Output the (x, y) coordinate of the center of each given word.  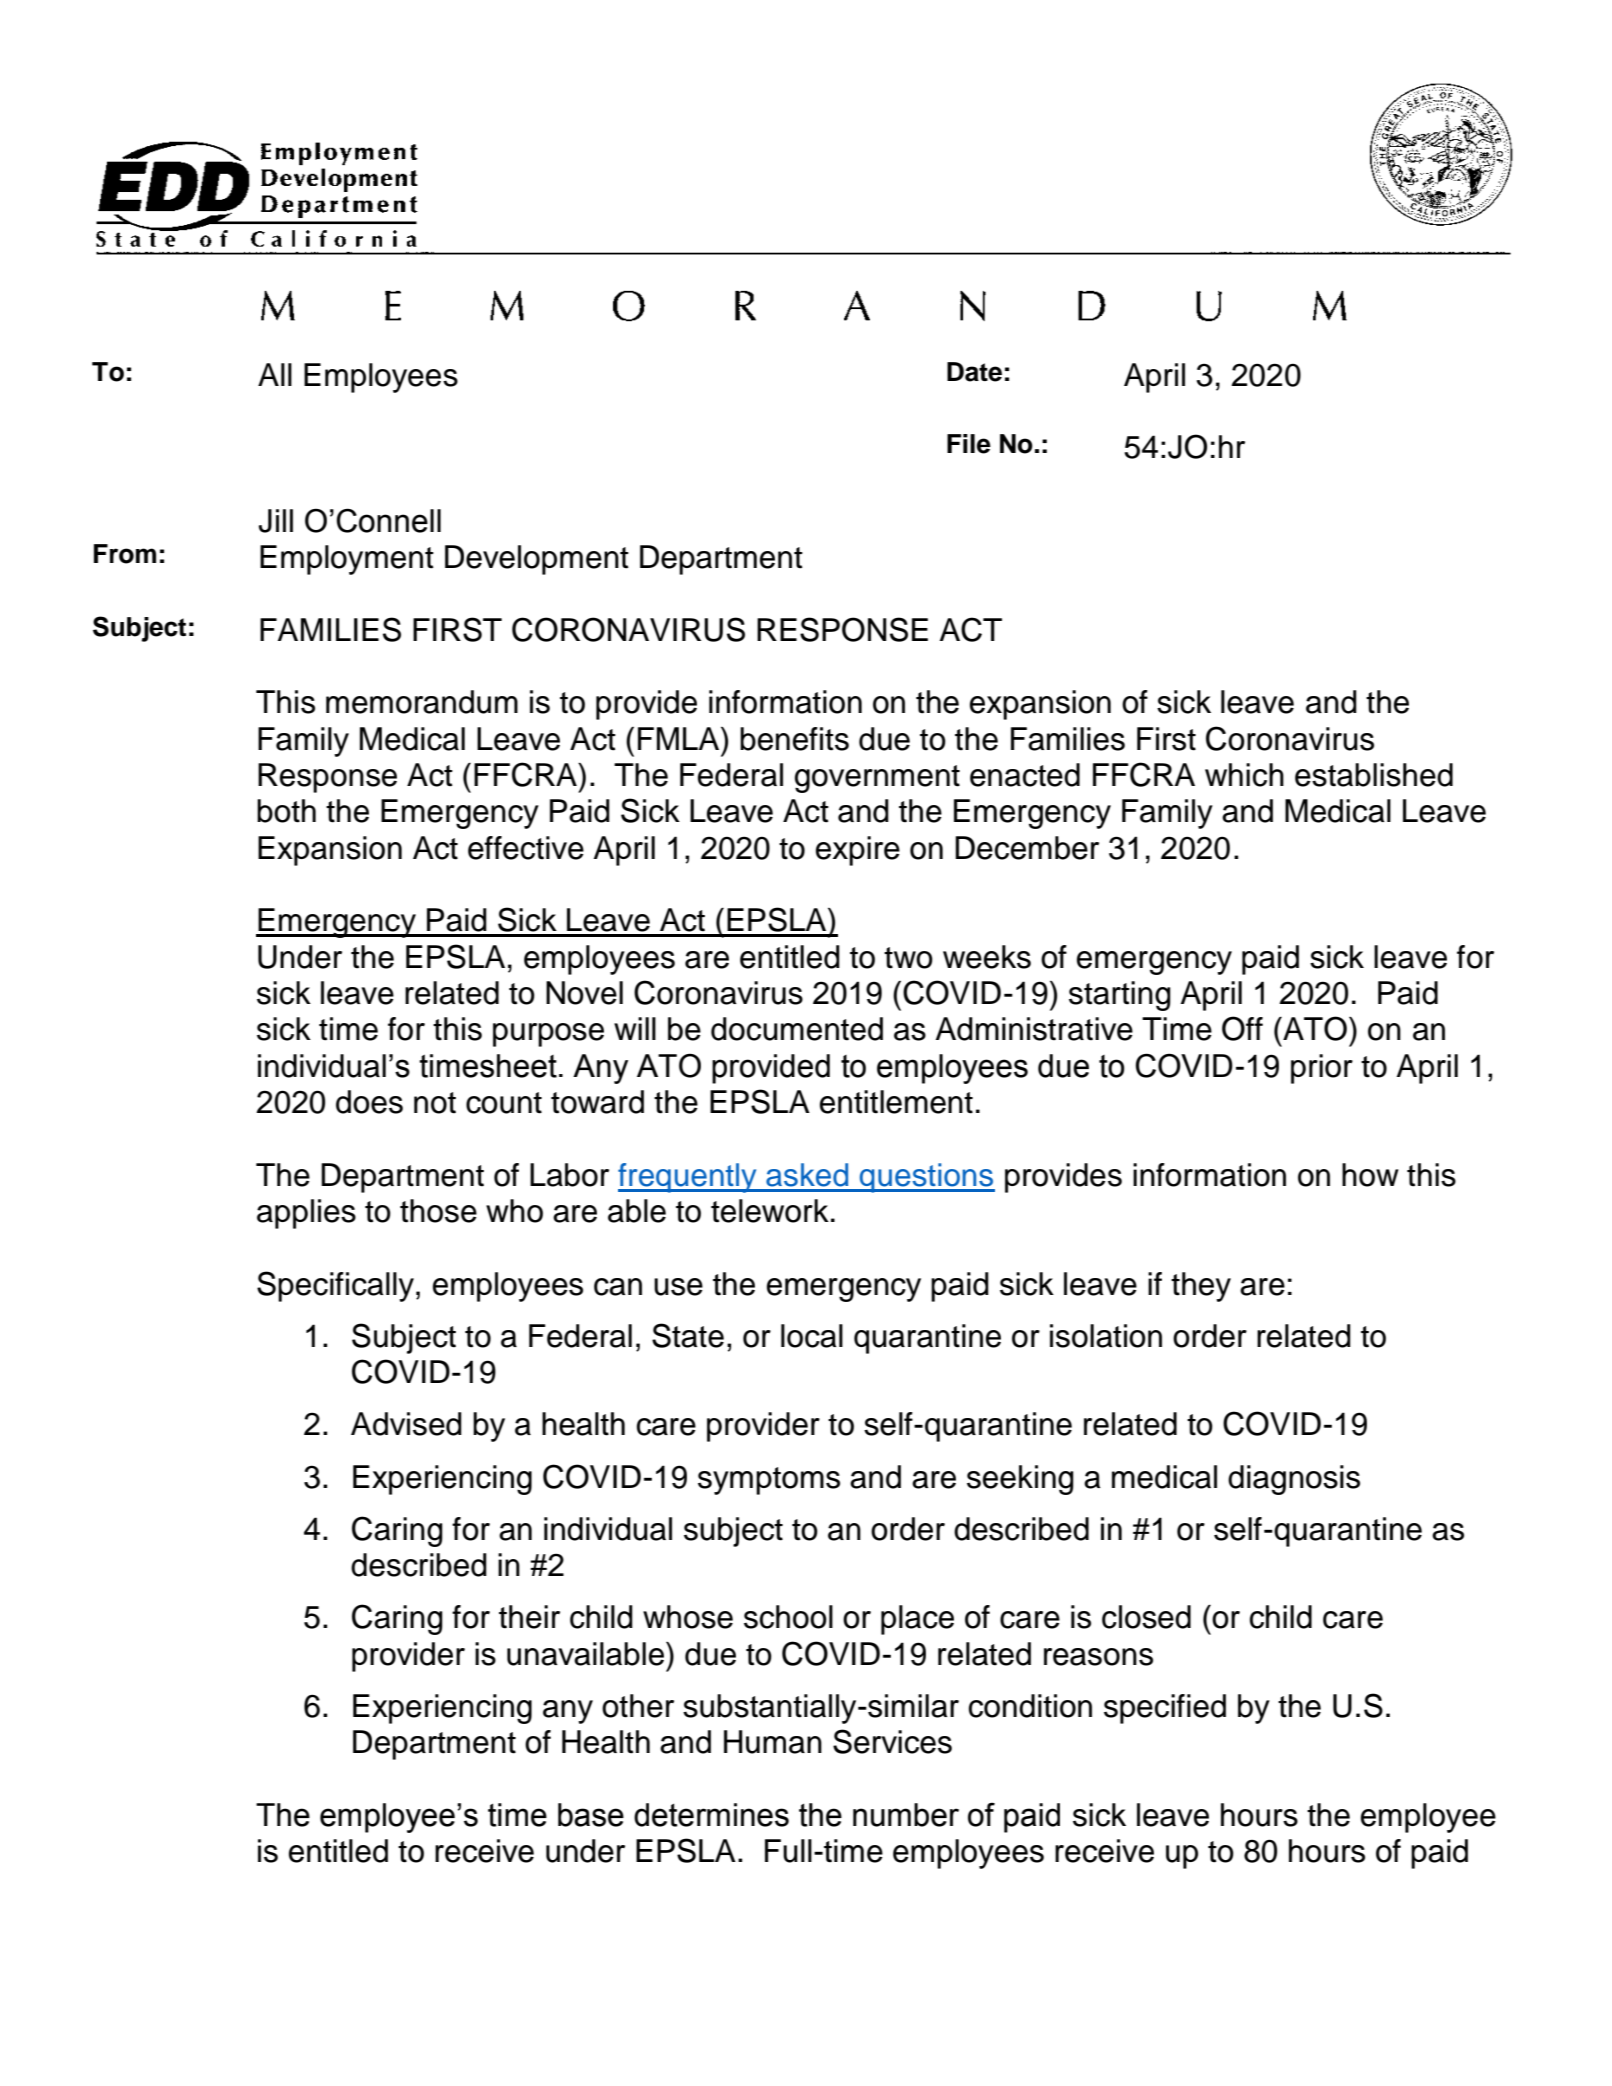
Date (974, 372)
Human (773, 1742)
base (591, 1815)
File (969, 444)
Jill (276, 521)
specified (1165, 1709)
